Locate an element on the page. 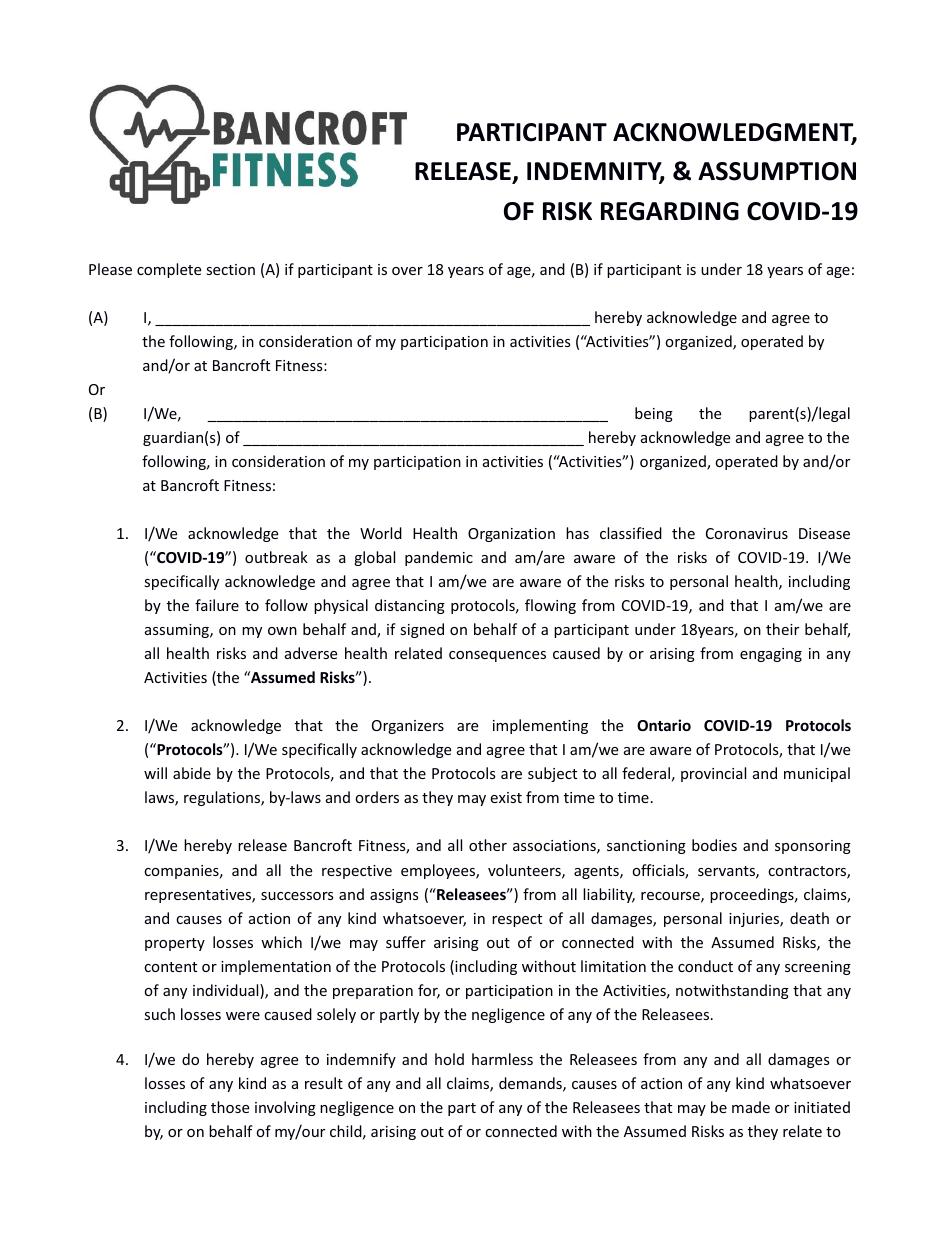 The height and width of the page is (1233, 952). outbreak is located at coordinates (276, 557).
